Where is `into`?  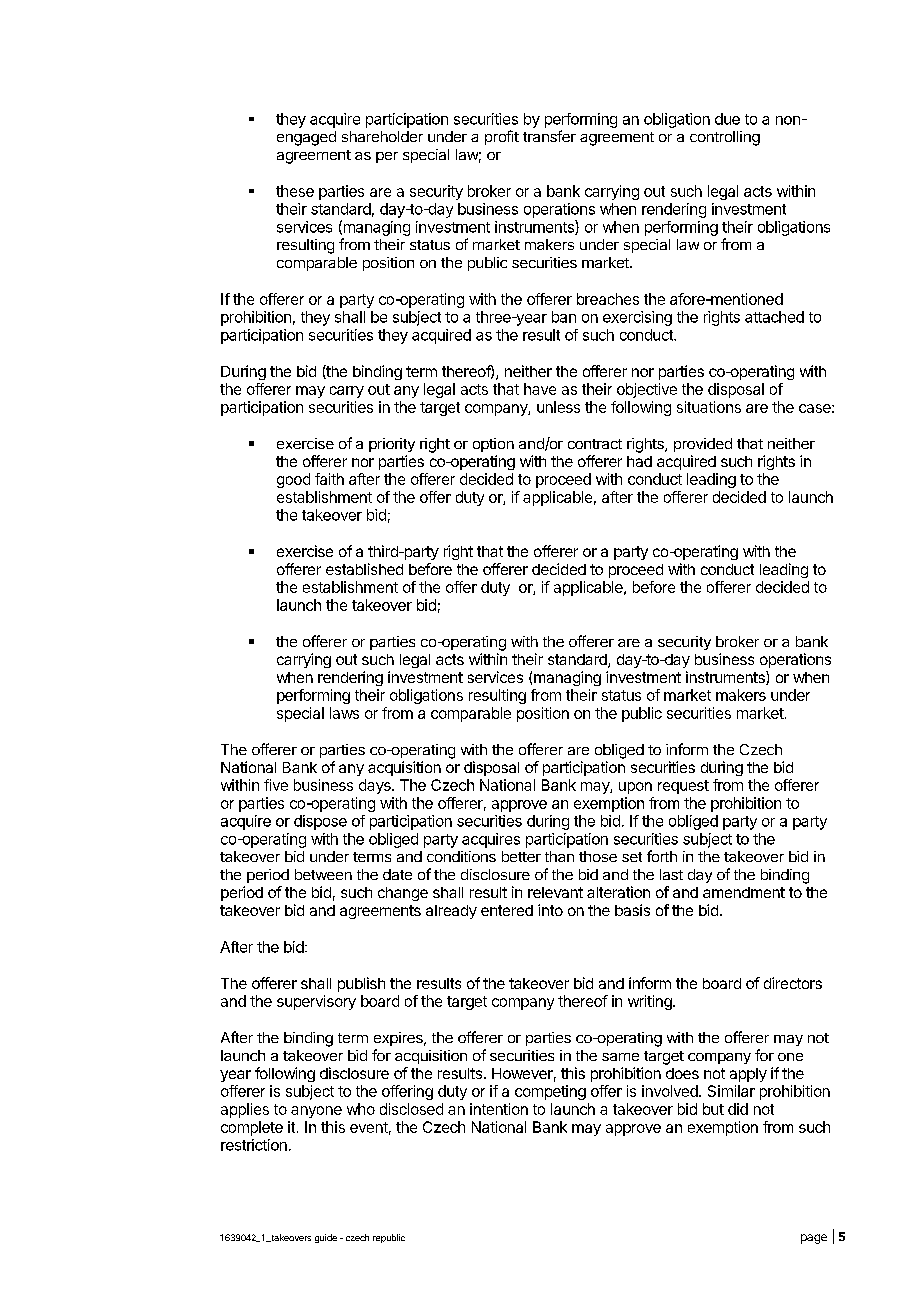 into is located at coordinates (550, 910).
